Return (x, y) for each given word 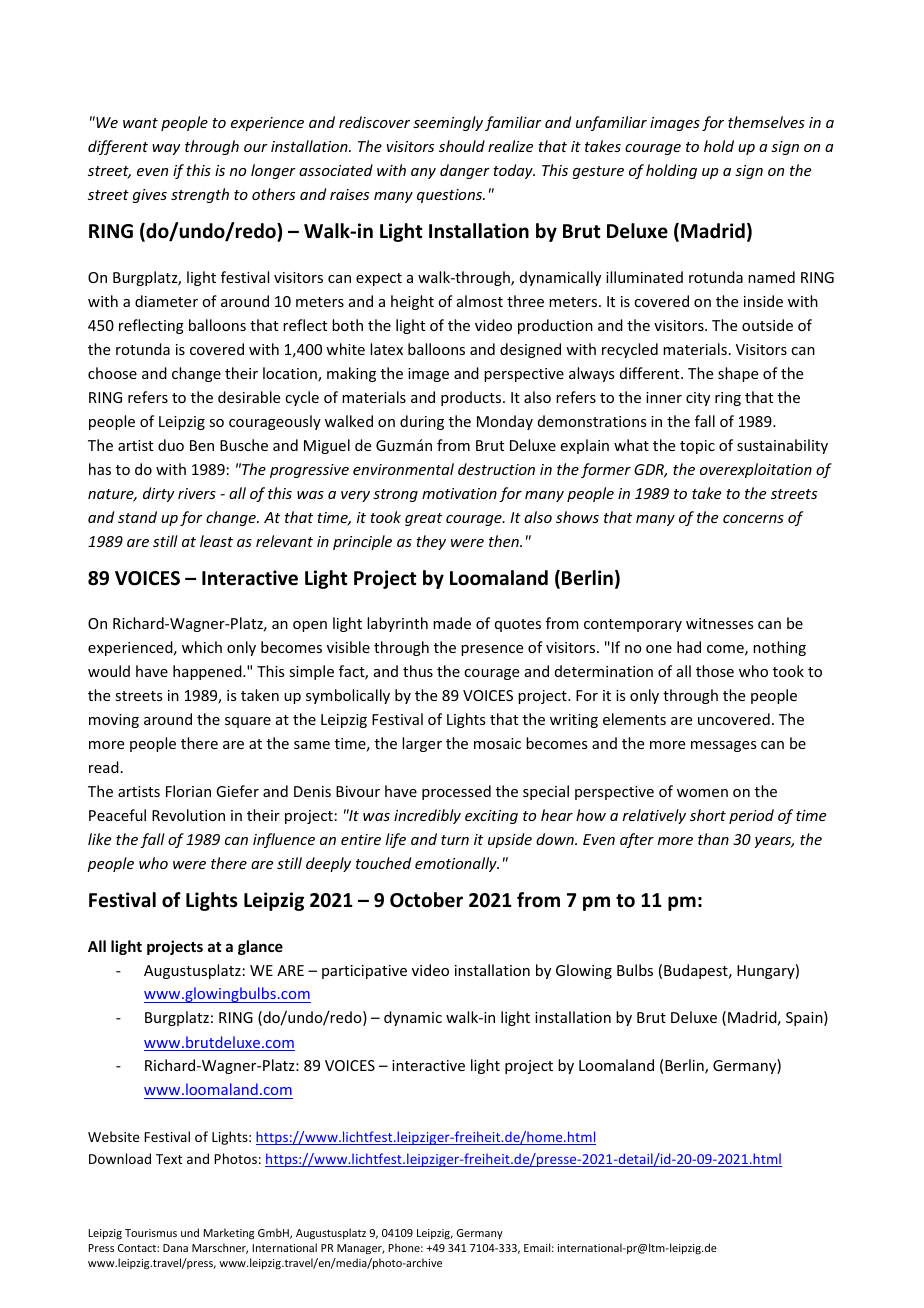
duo (171, 445)
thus (418, 671)
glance (260, 947)
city (698, 399)
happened (208, 672)
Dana (175, 1248)
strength (200, 195)
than (713, 839)
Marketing (229, 1234)
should (462, 146)
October (426, 900)
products (472, 398)
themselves (766, 122)
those (715, 671)
